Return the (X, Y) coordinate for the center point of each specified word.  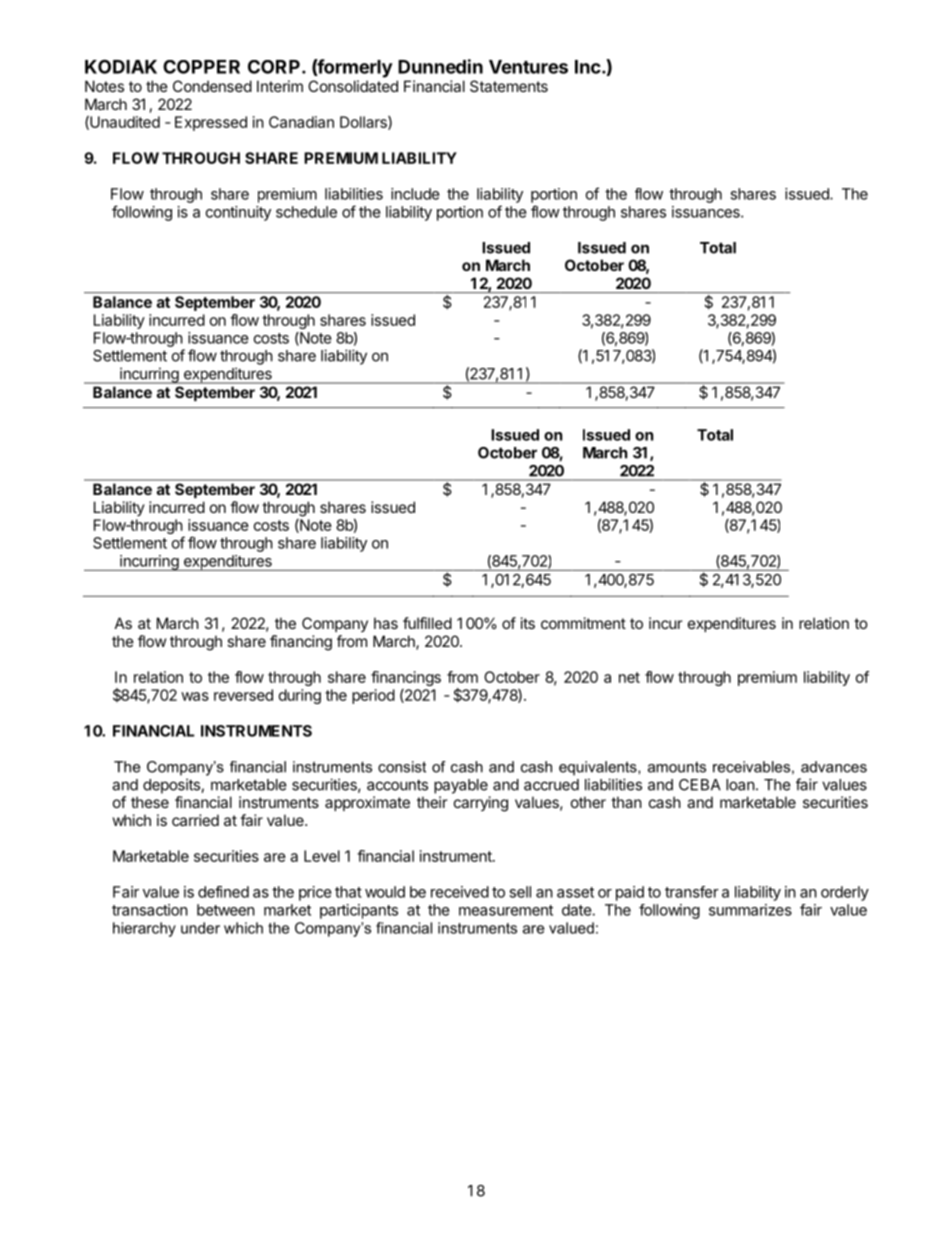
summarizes (750, 910)
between (226, 910)
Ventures (528, 67)
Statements (509, 86)
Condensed (212, 86)
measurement (506, 910)
